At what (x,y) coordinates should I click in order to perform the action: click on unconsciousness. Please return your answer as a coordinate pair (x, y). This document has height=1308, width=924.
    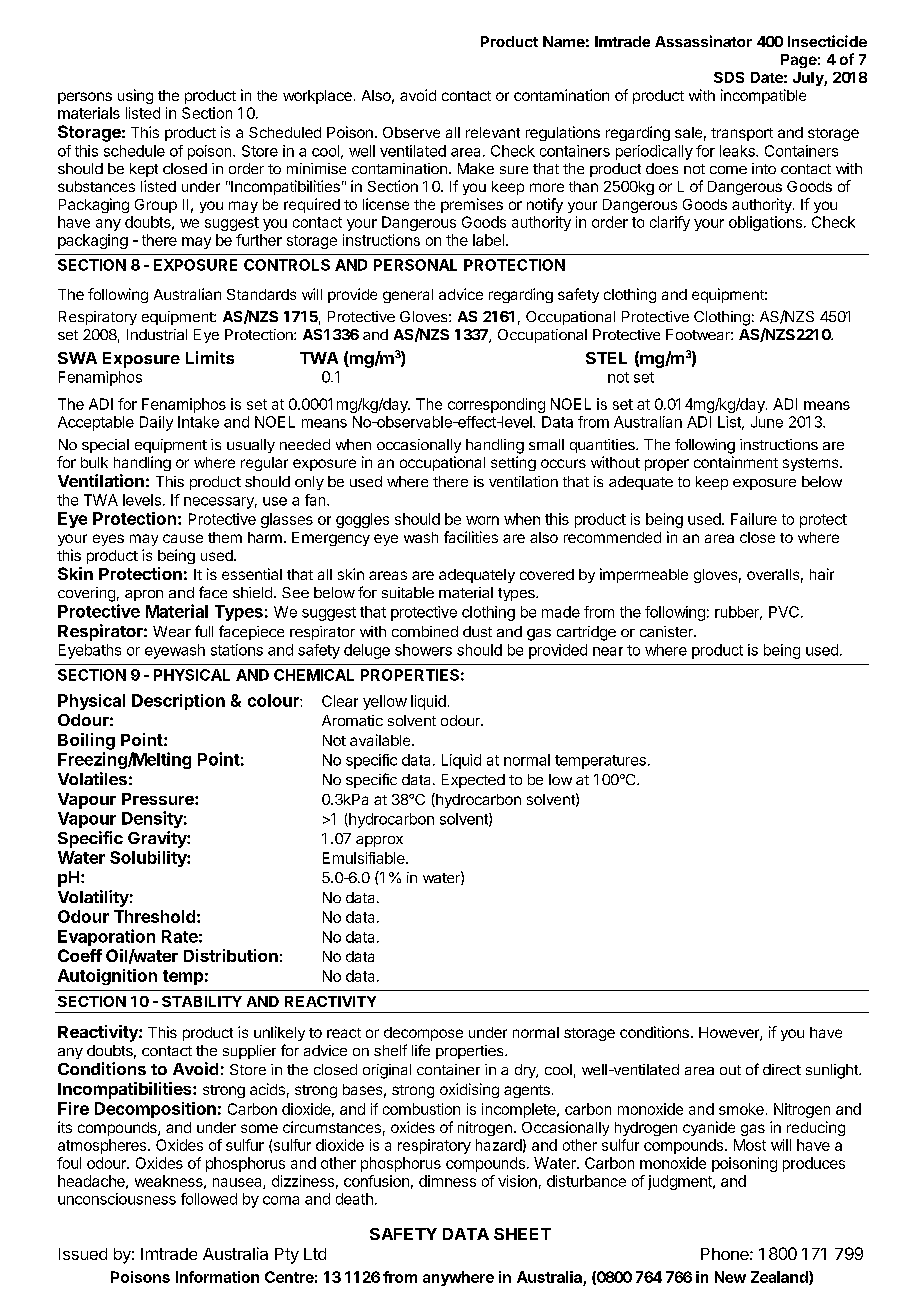
    Looking at the image, I should click on (117, 1199).
